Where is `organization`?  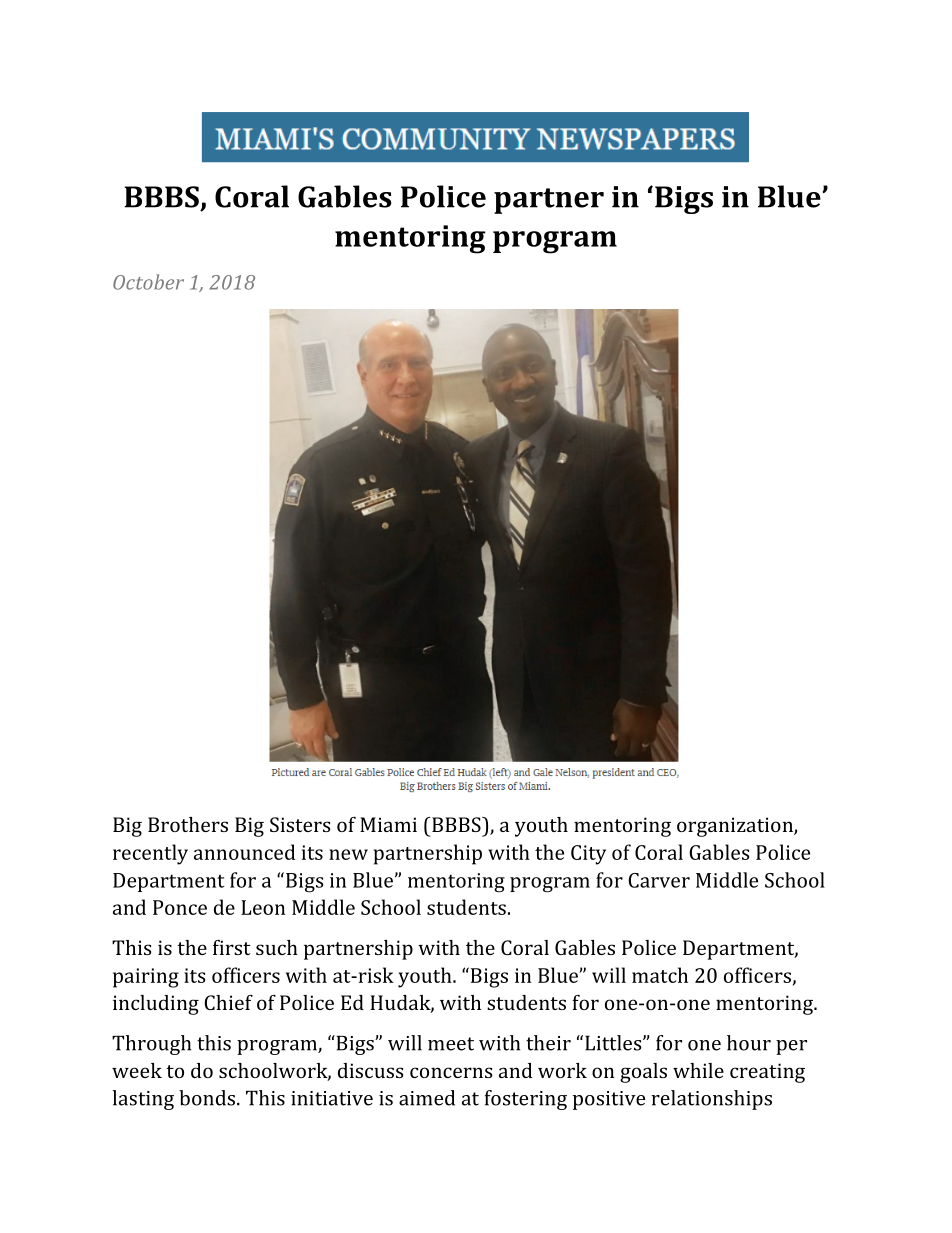 organization is located at coordinates (736, 827).
